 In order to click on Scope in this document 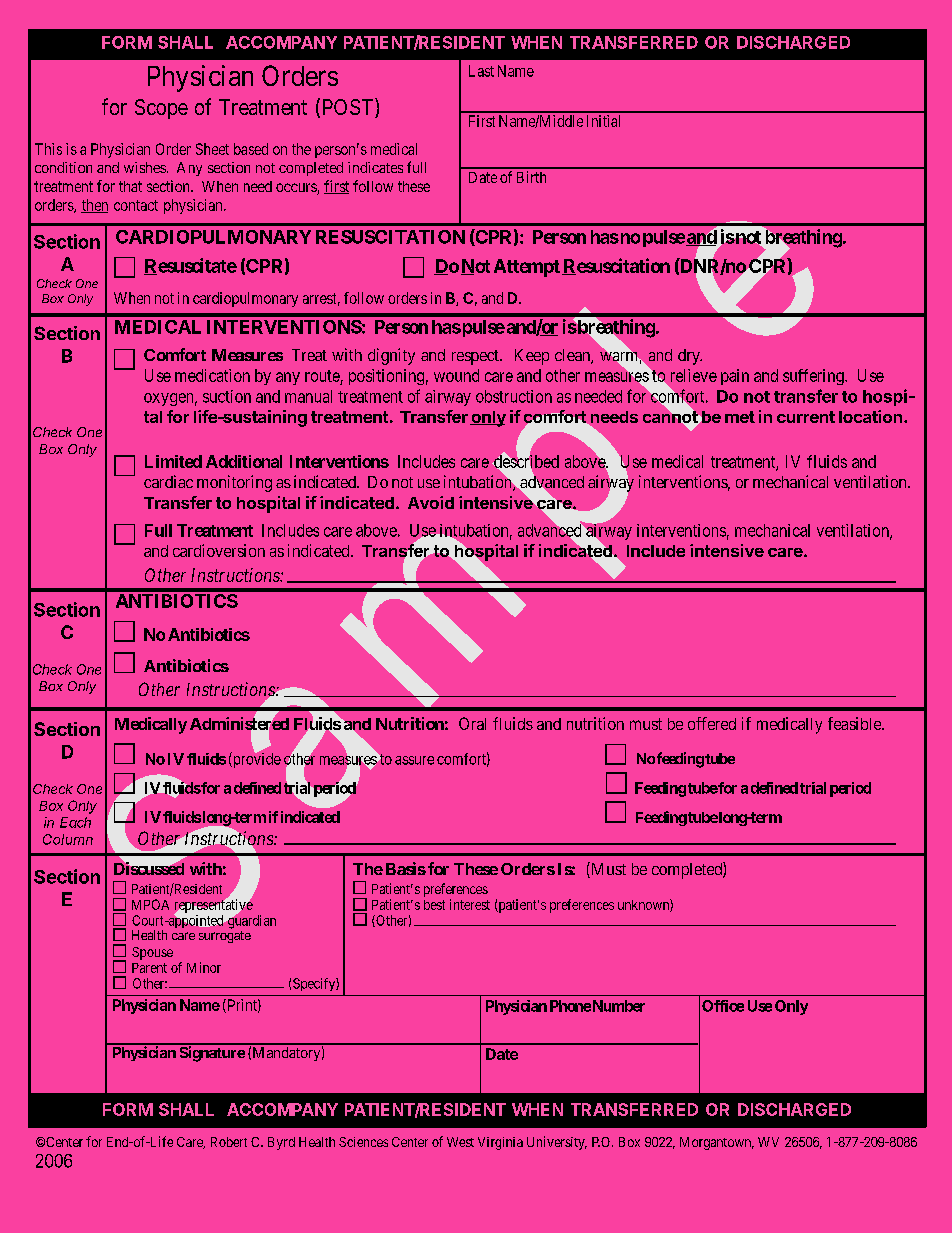, I will do `click(161, 109)`.
